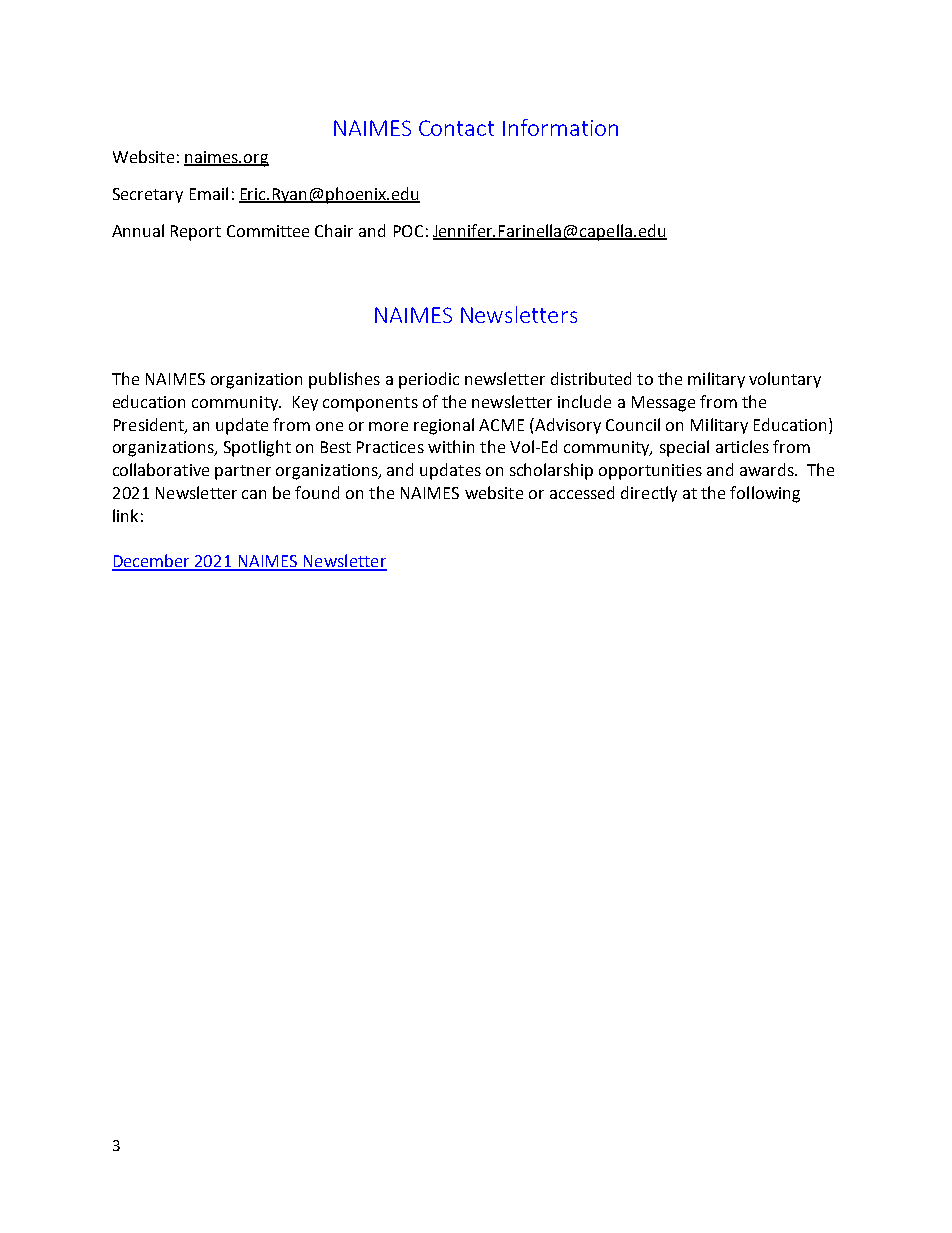  I want to click on December, so click(152, 562).
